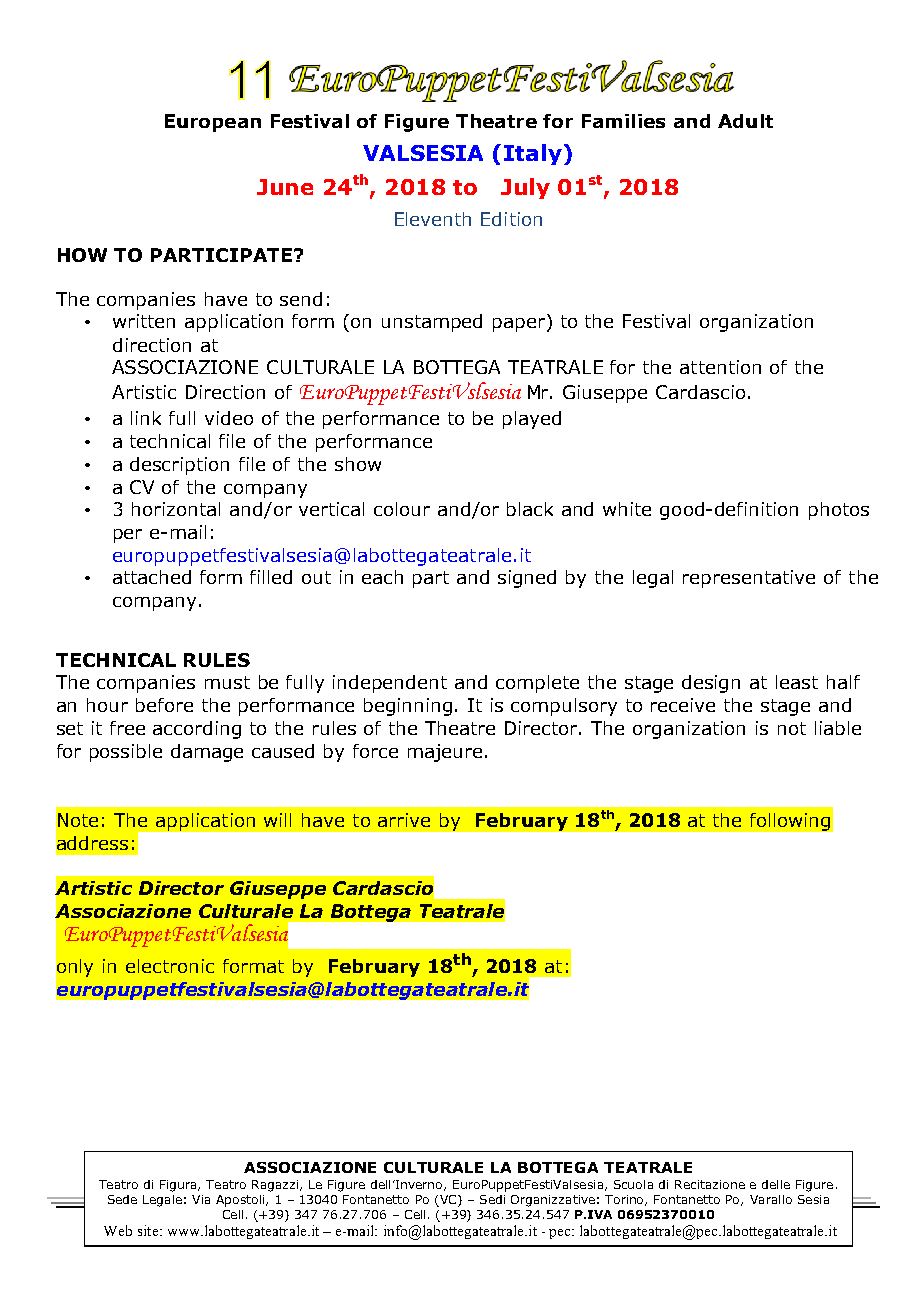  What do you see at coordinates (720, 367) in the page?
I see `attention` at bounding box center [720, 367].
